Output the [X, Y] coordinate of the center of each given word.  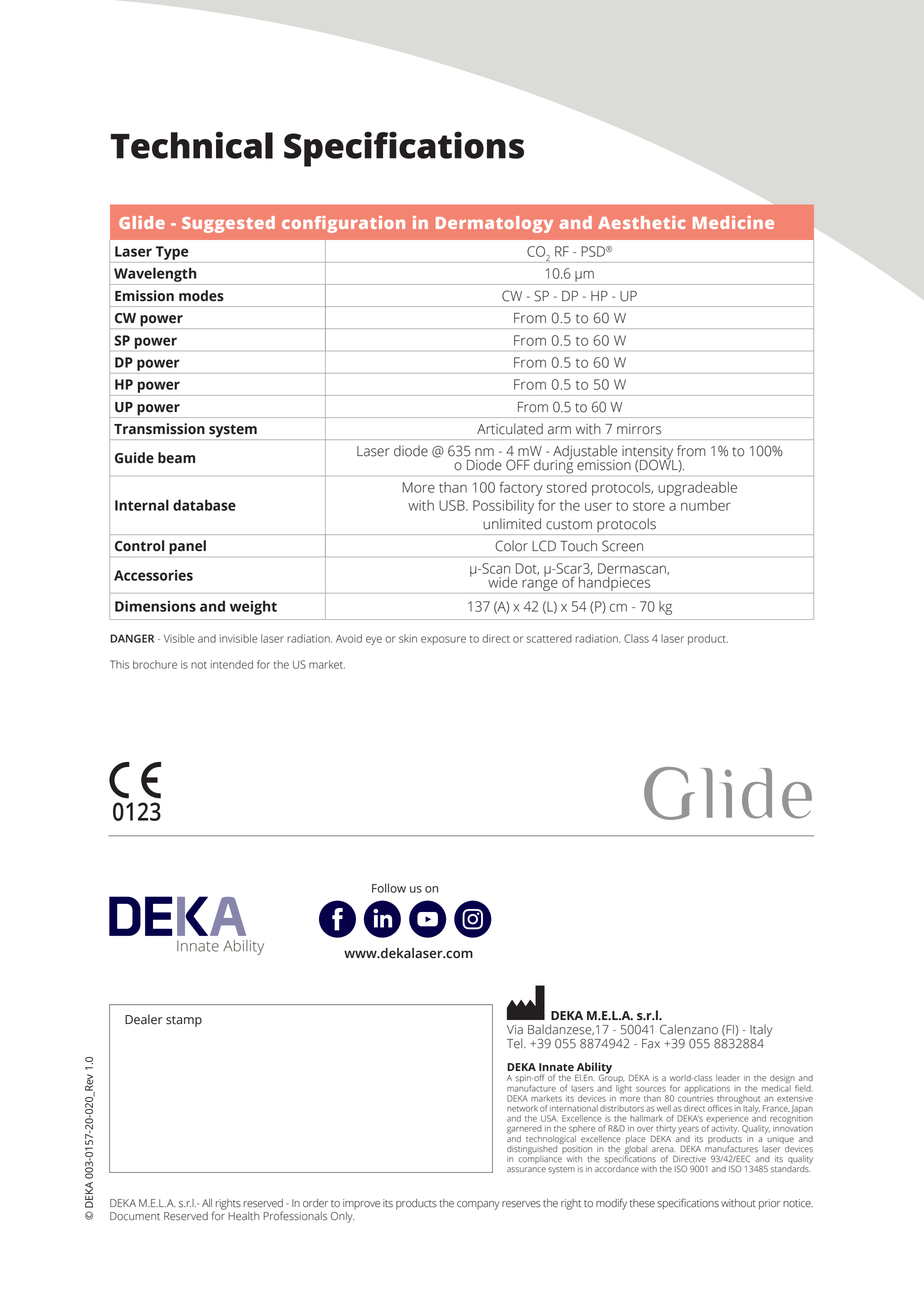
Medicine [733, 222]
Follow [389, 888]
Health [244, 1216]
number [706, 505]
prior [769, 1204]
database [204, 505]
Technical [192, 145]
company [478, 1205]
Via [515, 1030]
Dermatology [494, 224]
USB [453, 505]
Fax [651, 1044]
